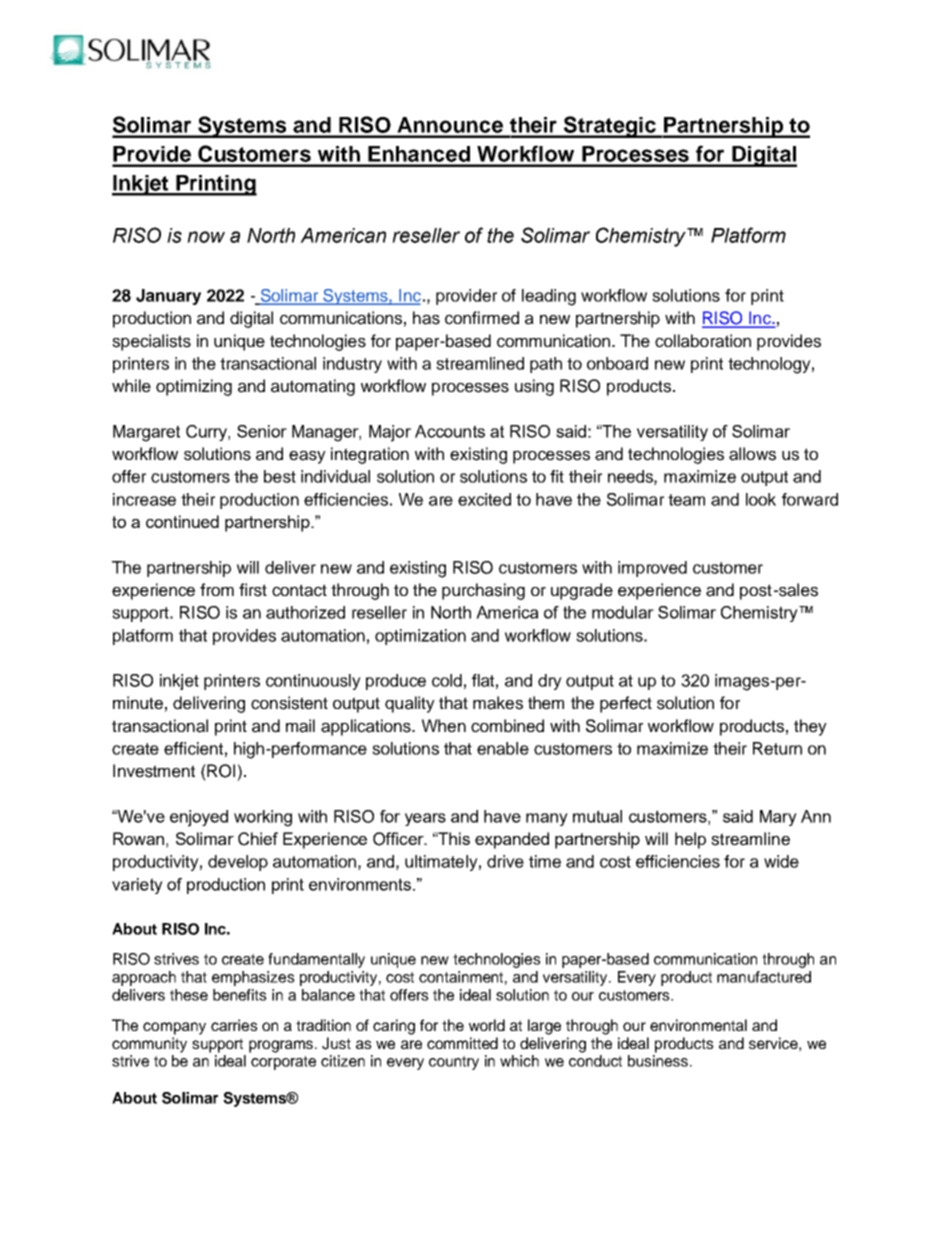  Describe the element at coordinates (810, 727) in the image. I see `they` at that location.
